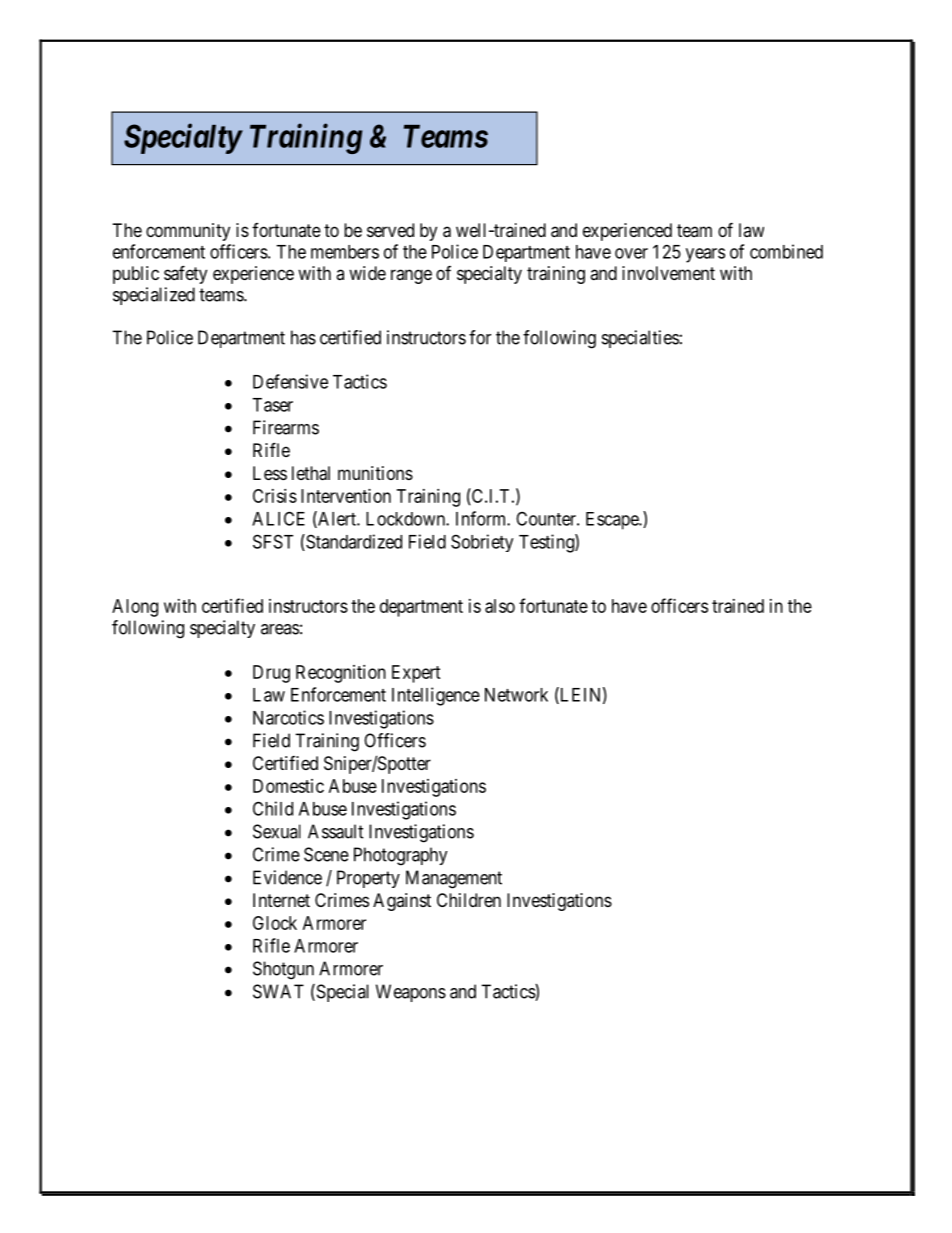 This document has height=1233, width=952. Describe the element at coordinates (705, 255) in the document. I see `years` at that location.
